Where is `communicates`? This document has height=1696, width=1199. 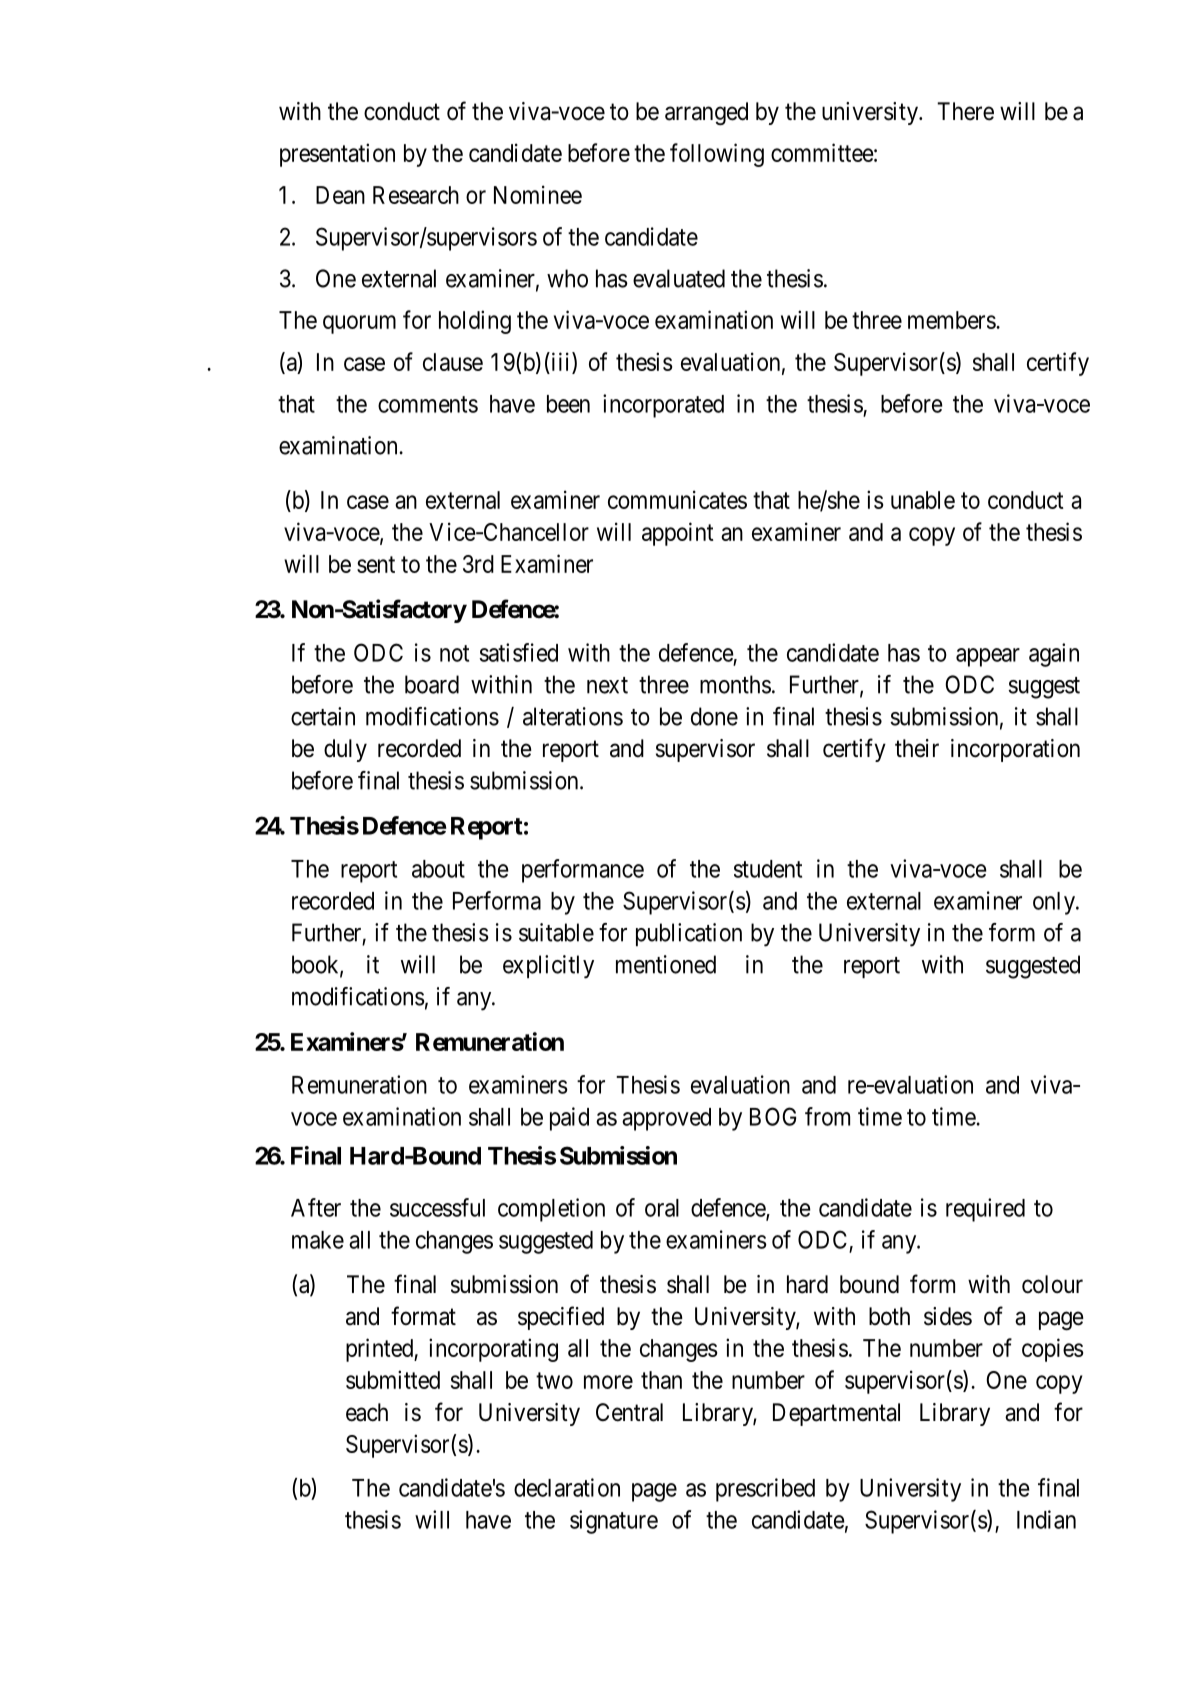 communicates is located at coordinates (677, 499).
